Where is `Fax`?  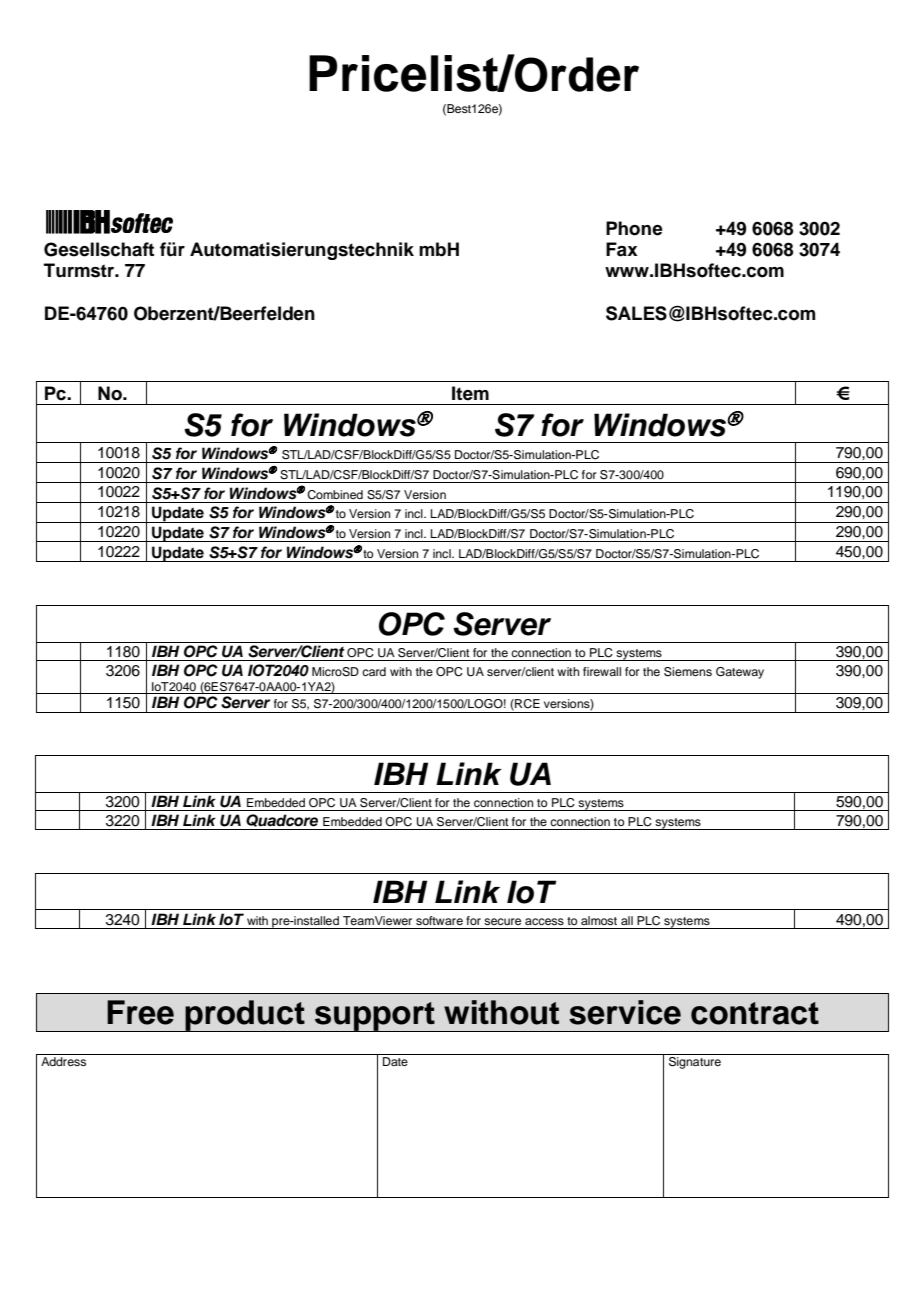
Fax is located at coordinates (622, 249).
